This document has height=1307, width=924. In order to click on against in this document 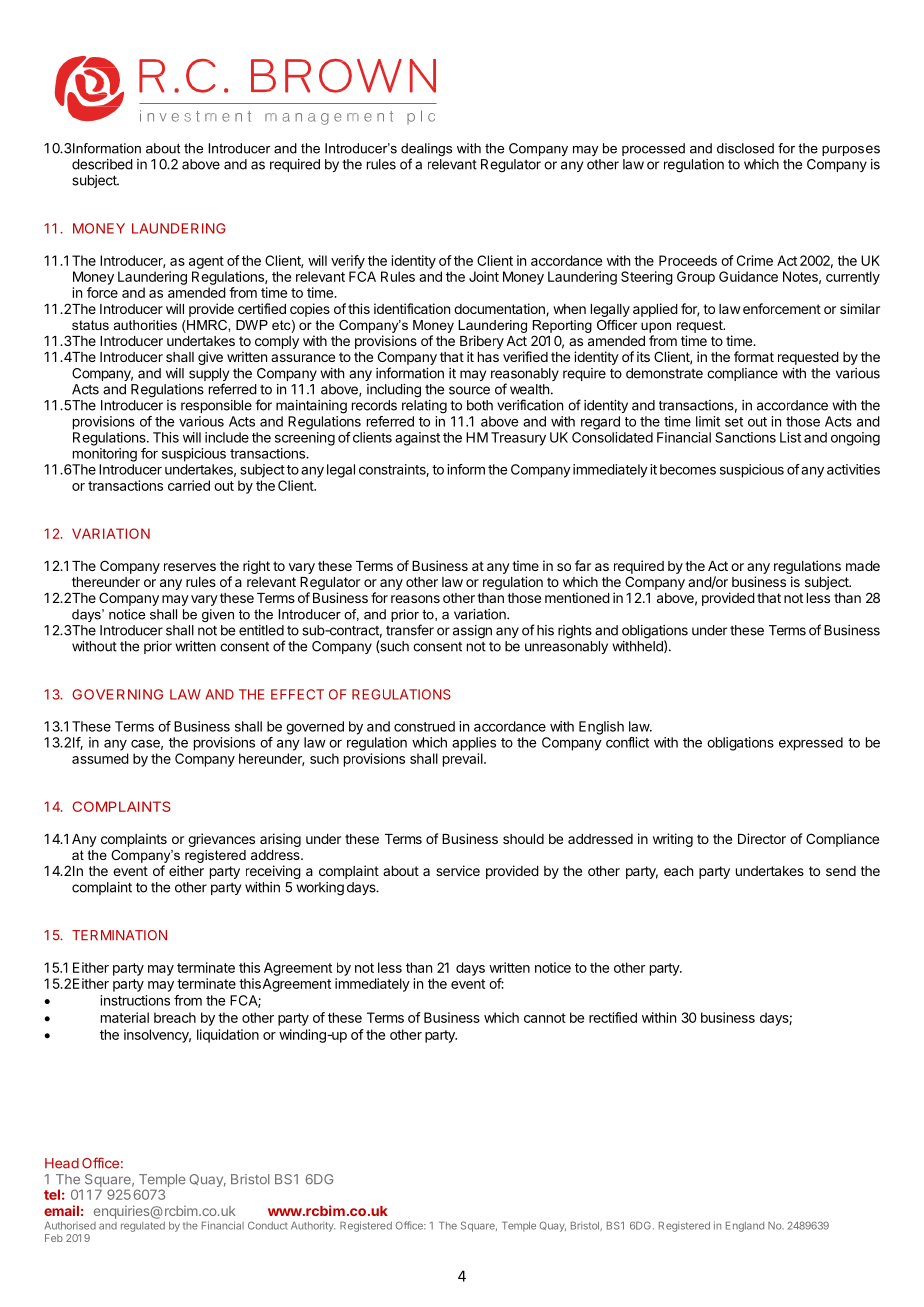, I will do `click(417, 439)`.
